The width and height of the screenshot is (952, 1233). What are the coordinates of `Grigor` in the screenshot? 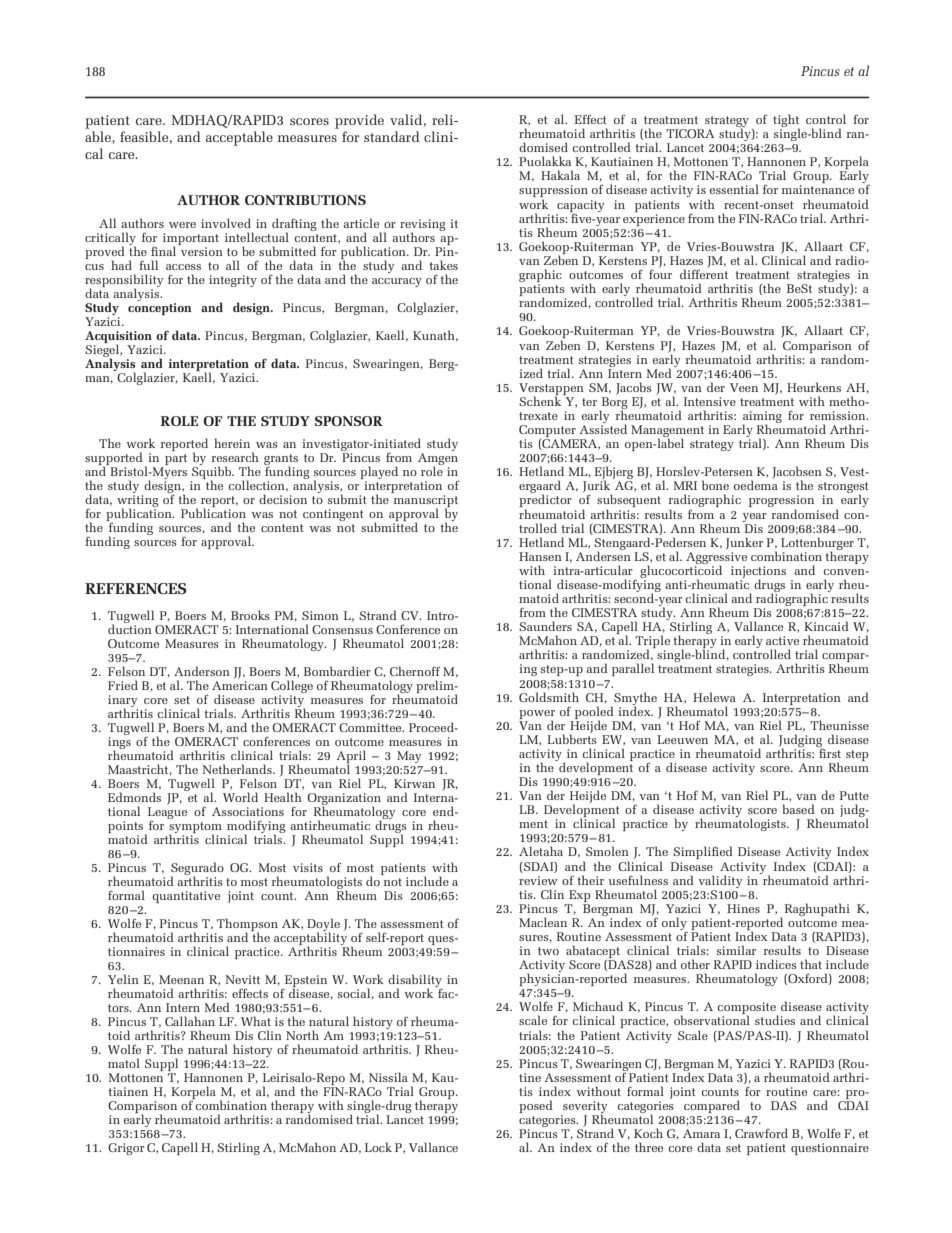 It's located at (126, 1149).
